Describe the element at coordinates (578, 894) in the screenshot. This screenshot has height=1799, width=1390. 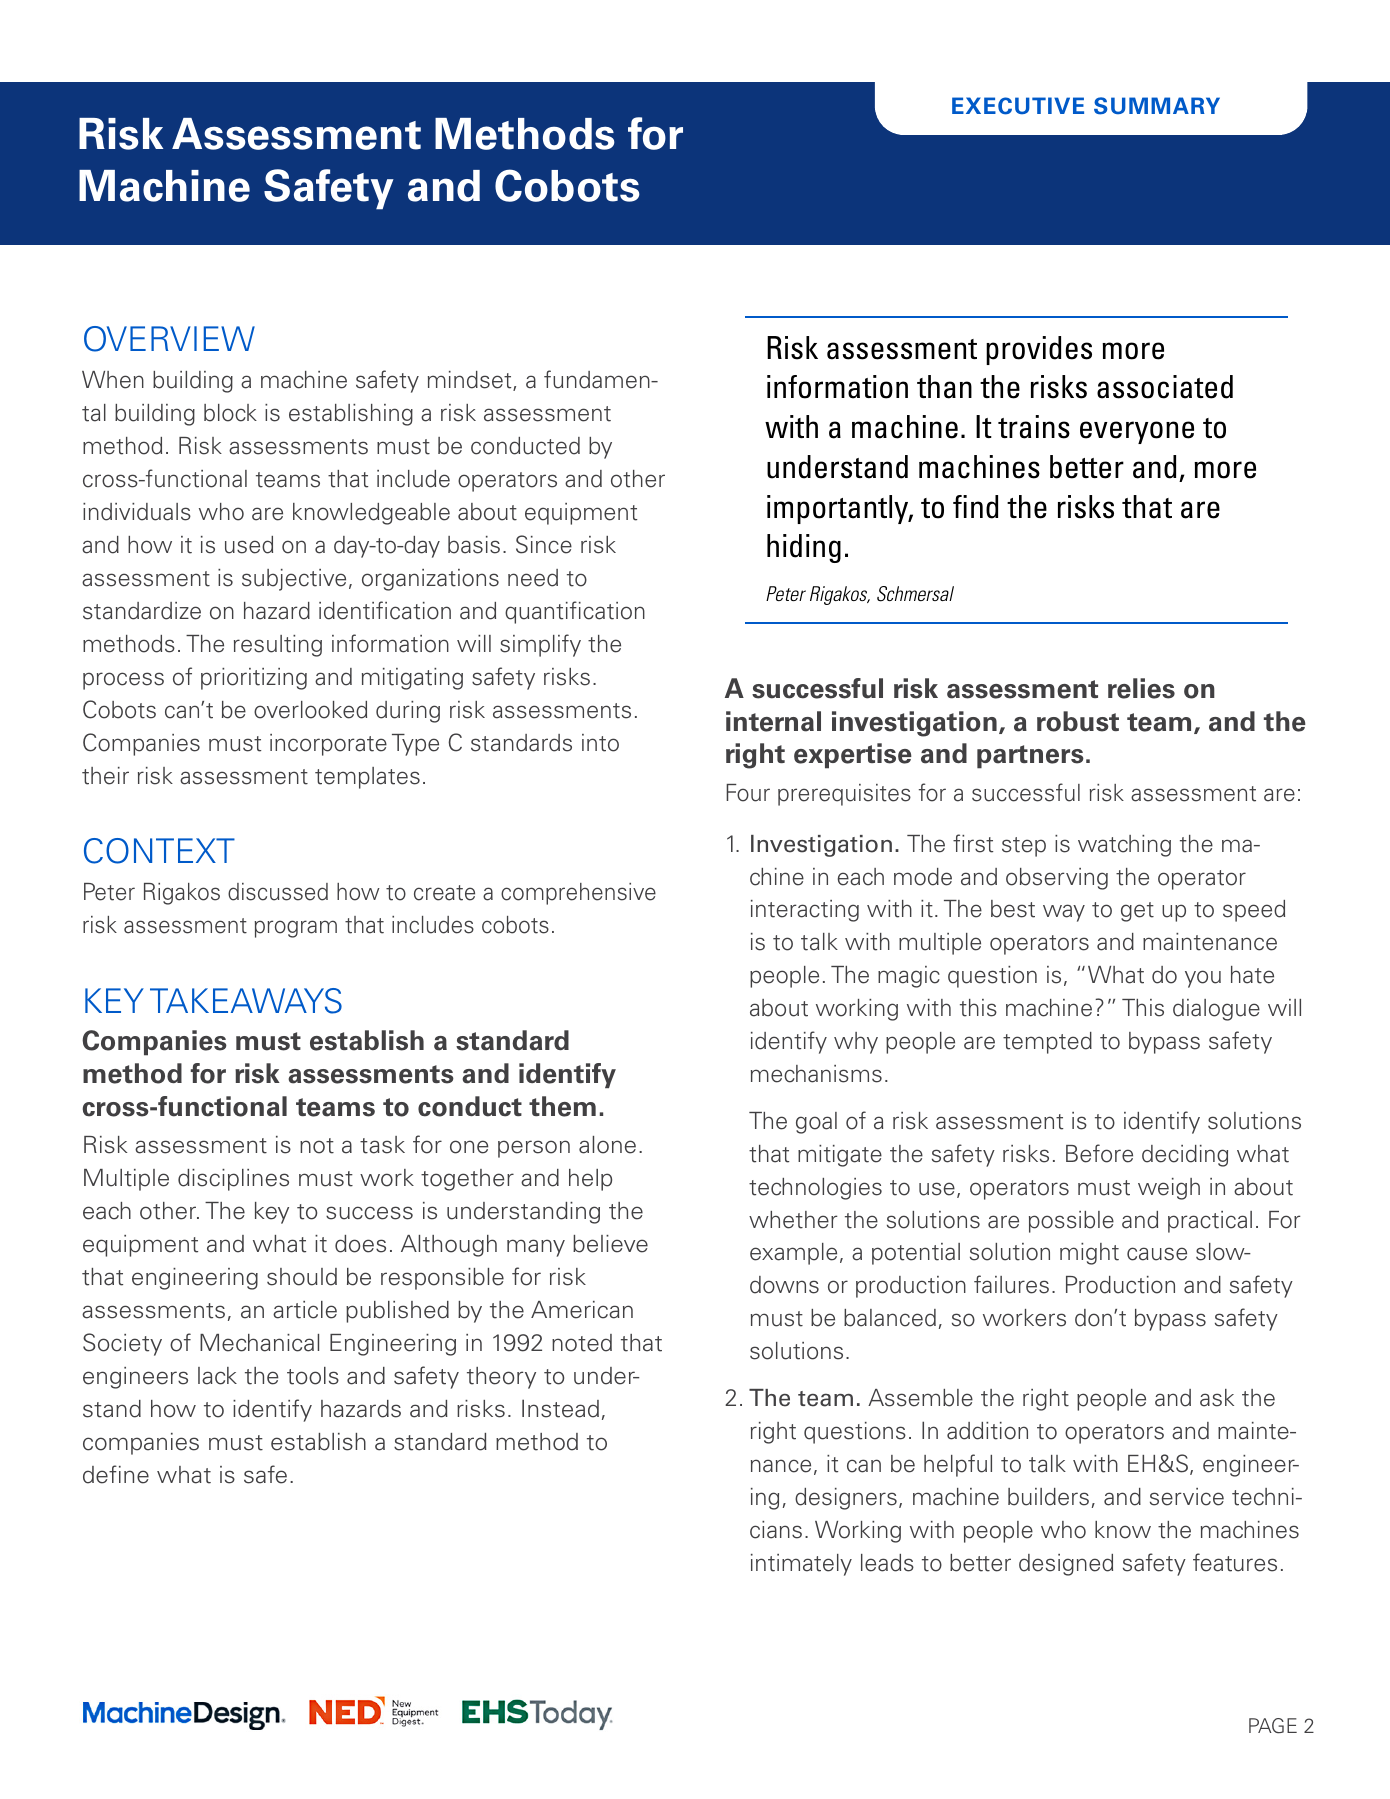
I see `comprehensive` at that location.
